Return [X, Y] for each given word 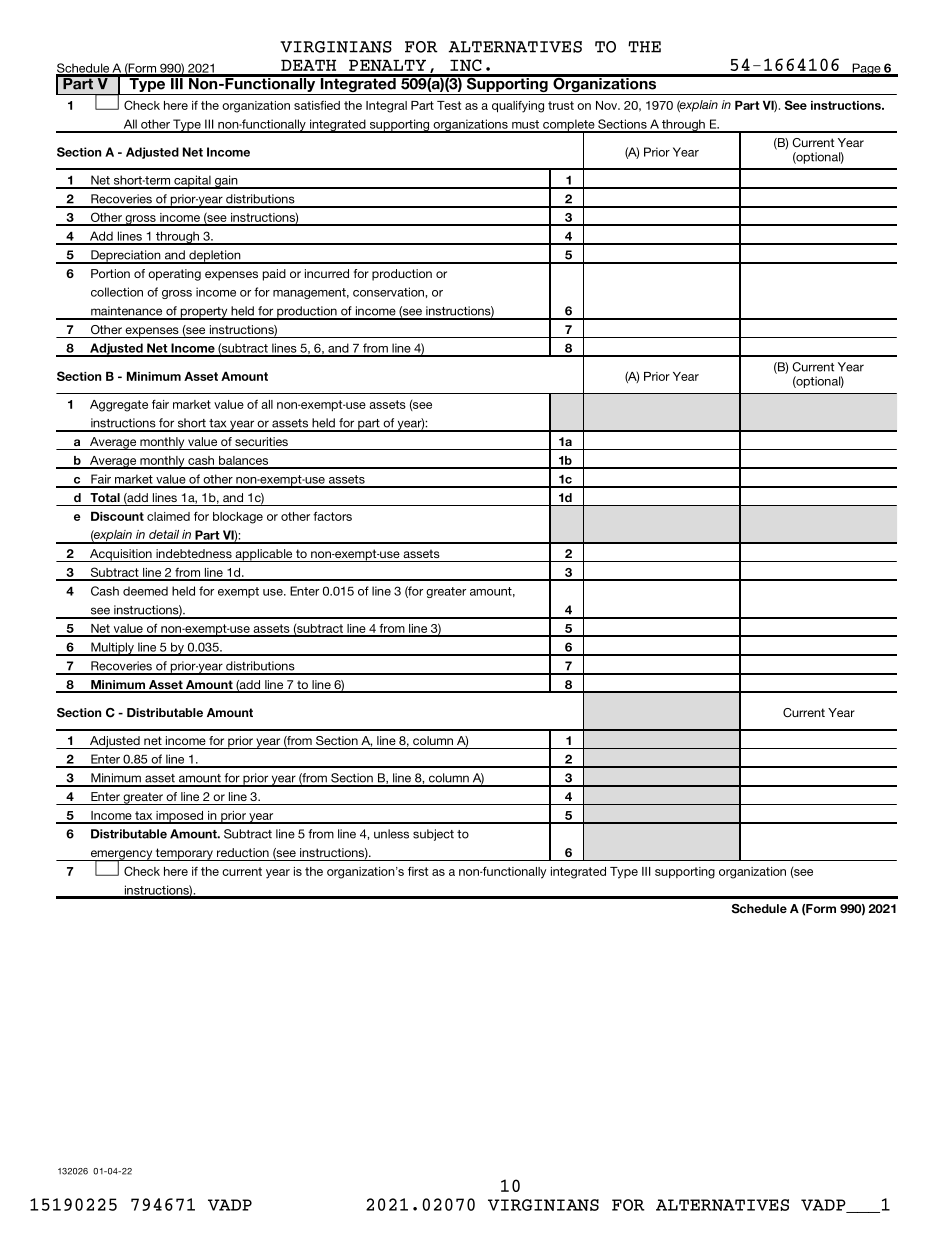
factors [332, 516]
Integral [386, 107]
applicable [264, 555]
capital [192, 182]
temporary [184, 854]
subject [433, 835]
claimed [168, 516]
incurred [327, 273]
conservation [389, 292]
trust [561, 105]
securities [261, 441]
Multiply [112, 649]
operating [174, 275]
